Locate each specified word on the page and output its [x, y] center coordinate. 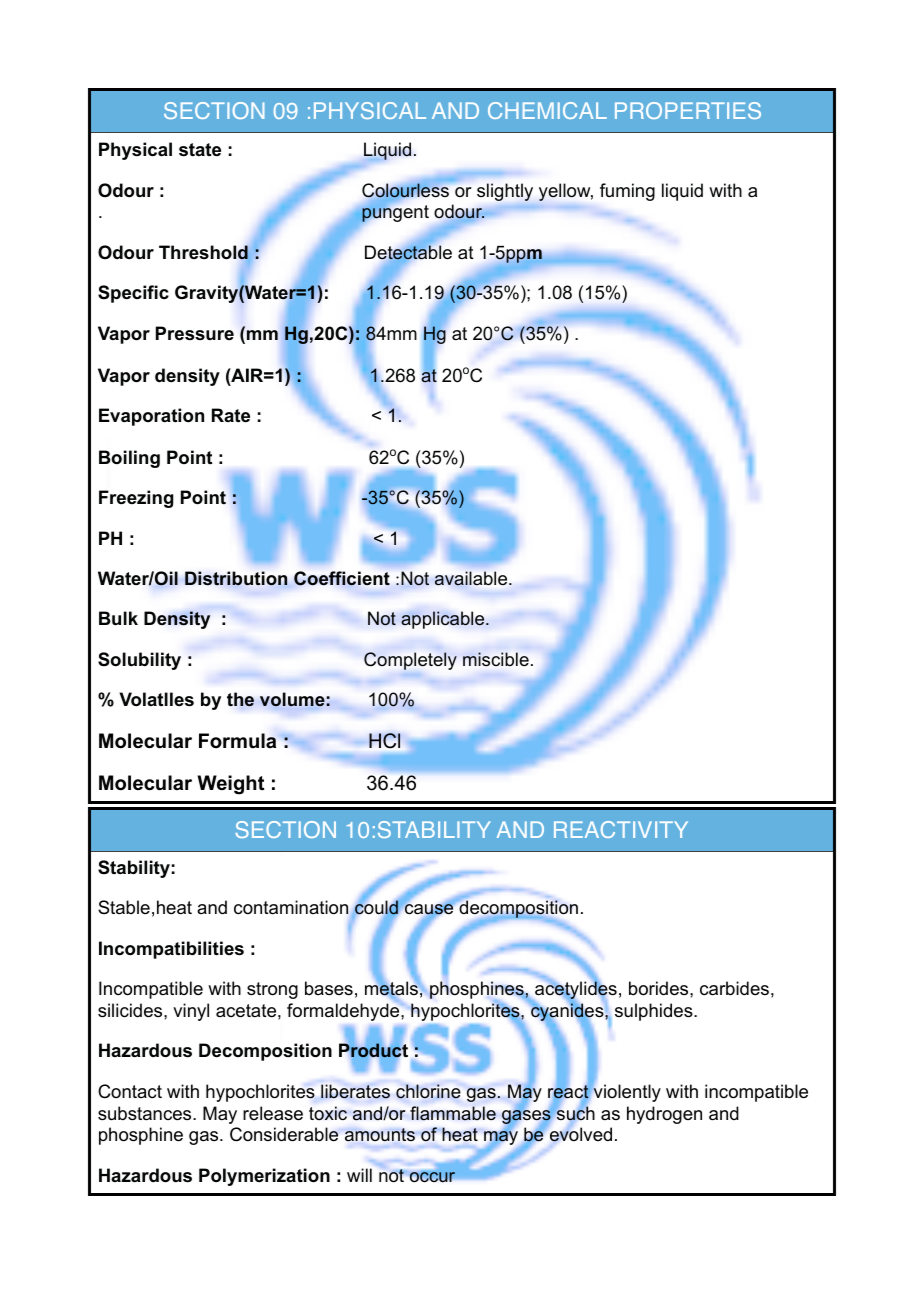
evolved [579, 1134]
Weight [230, 785]
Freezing [136, 499]
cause [428, 910]
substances [146, 1113]
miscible [496, 659]
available [472, 578]
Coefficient [342, 578]
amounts [380, 1134]
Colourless [405, 190]
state [200, 150]
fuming [627, 192]
